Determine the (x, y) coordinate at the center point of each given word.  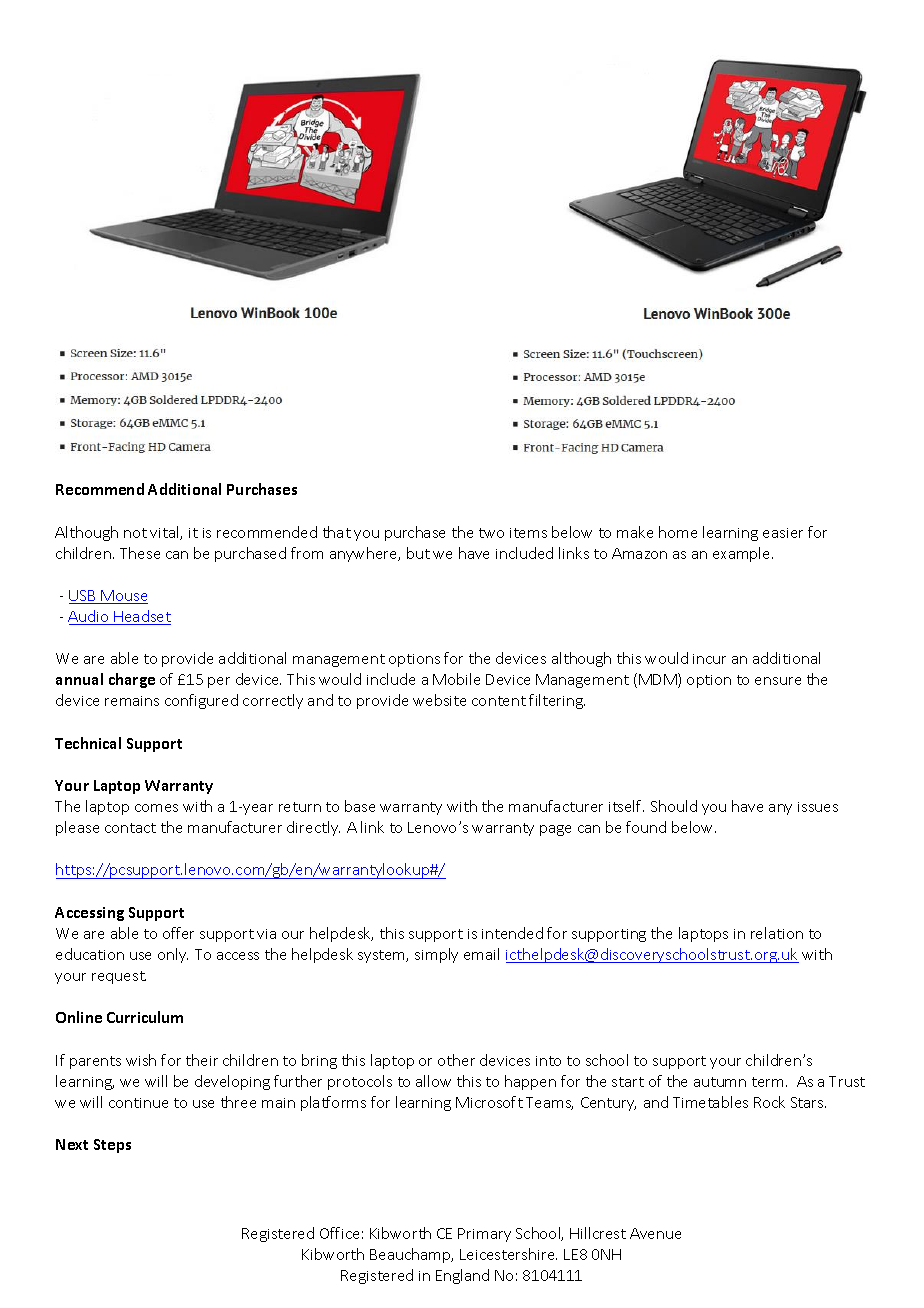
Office (339, 1233)
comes (156, 808)
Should (674, 806)
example (743, 554)
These (140, 553)
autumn (720, 1082)
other (456, 1060)
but (418, 553)
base (360, 806)
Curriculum (145, 1017)
